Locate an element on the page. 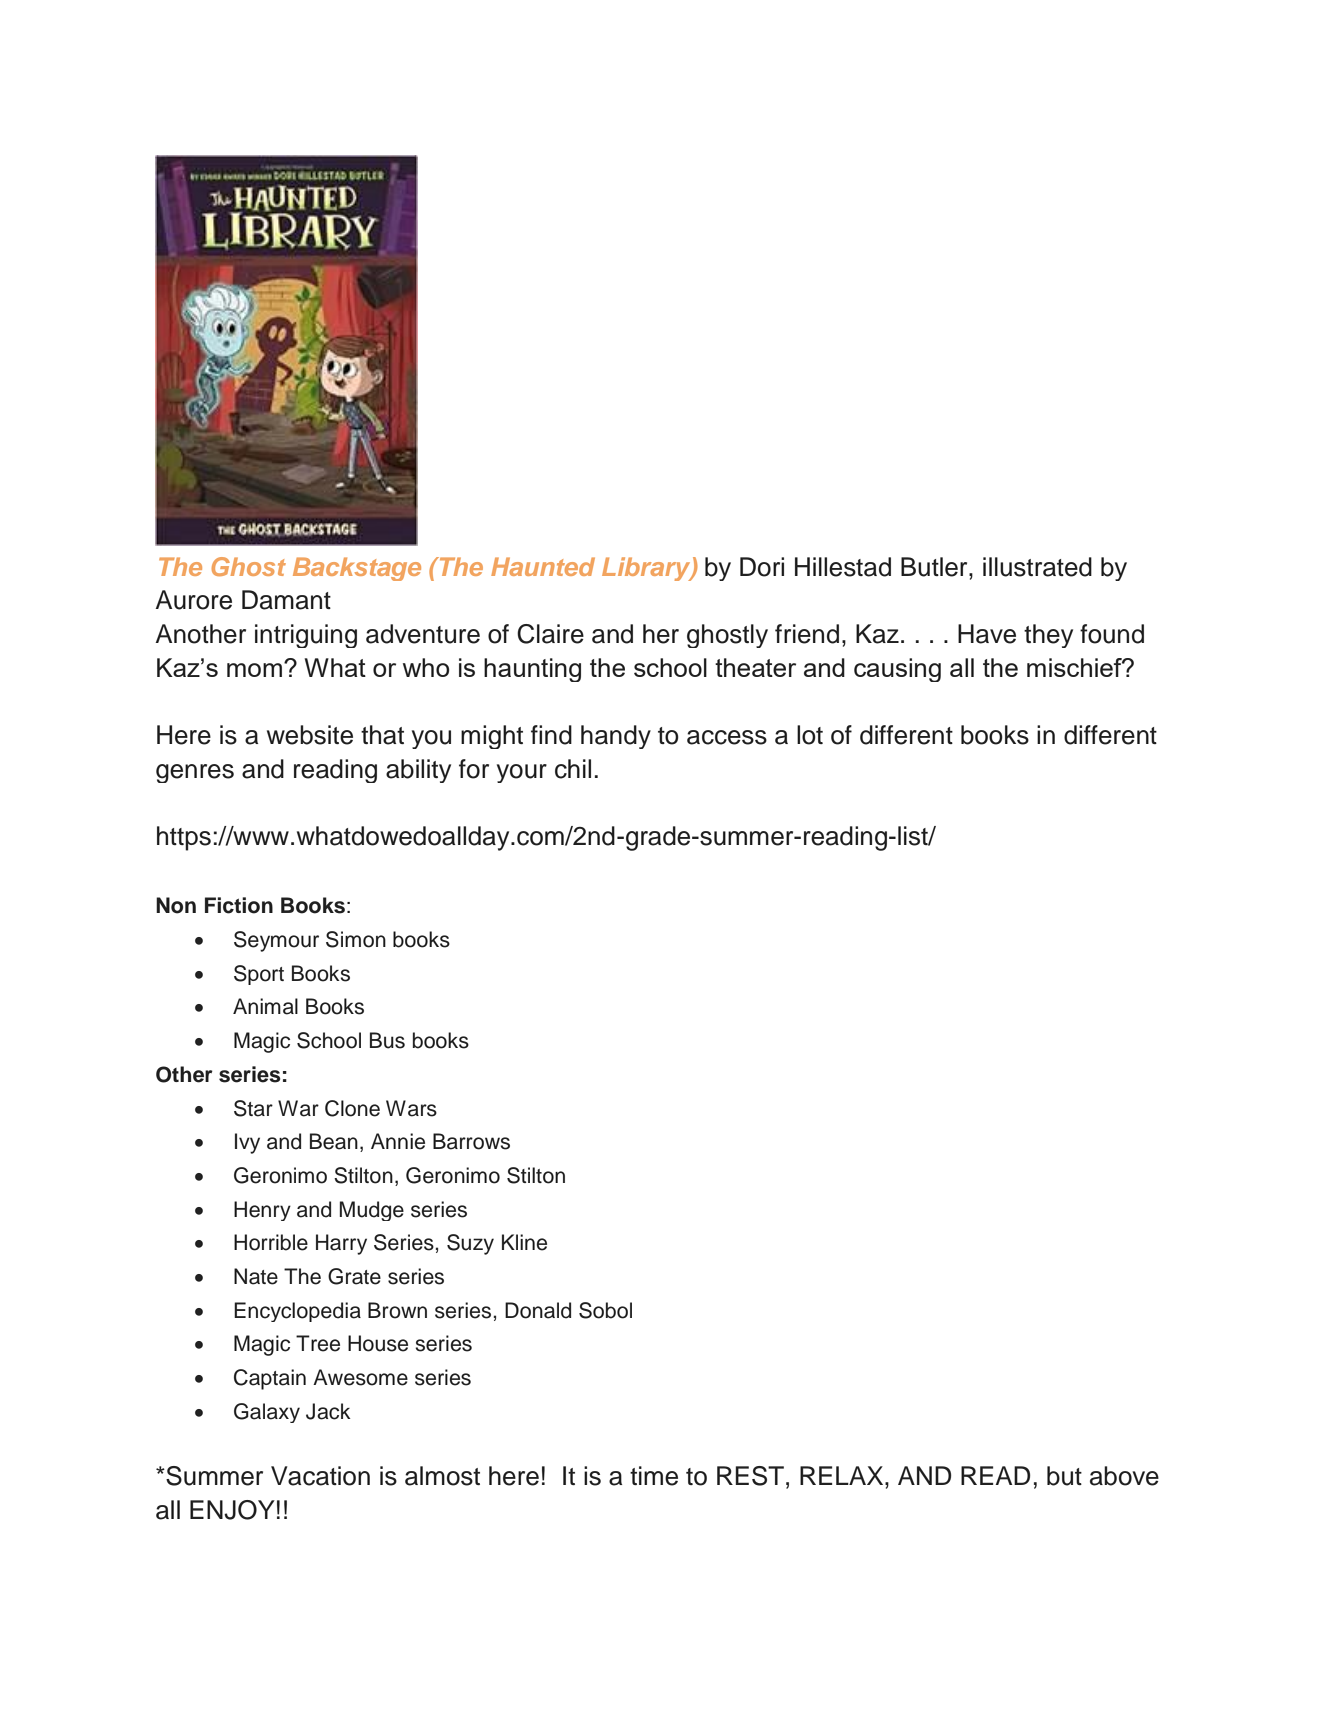 This document has height=1710, width=1321. illustrated is located at coordinates (1037, 567).
